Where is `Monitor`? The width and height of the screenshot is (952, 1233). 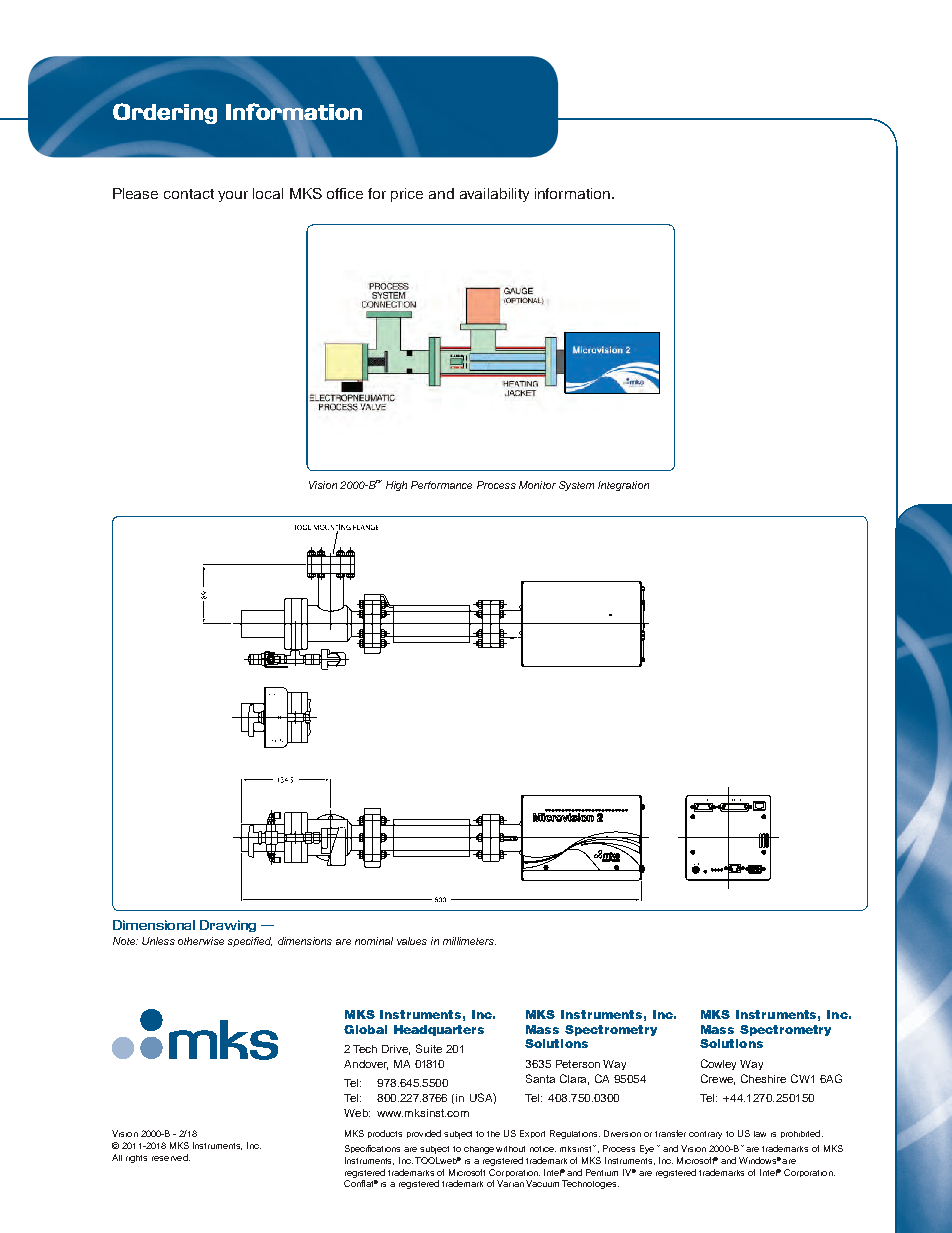 Monitor is located at coordinates (537, 485).
